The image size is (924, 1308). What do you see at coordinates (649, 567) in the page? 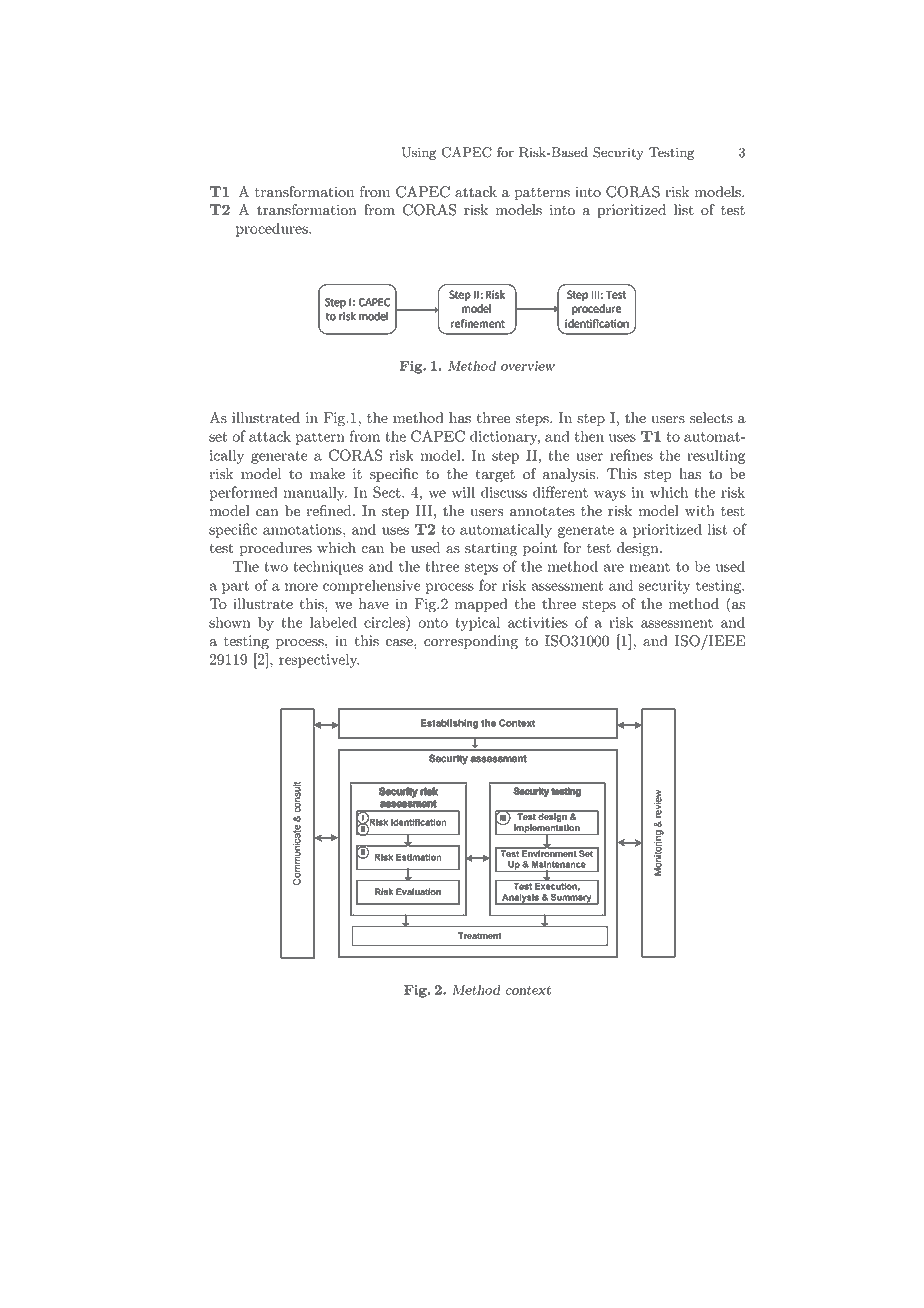
I see `meant` at bounding box center [649, 567].
